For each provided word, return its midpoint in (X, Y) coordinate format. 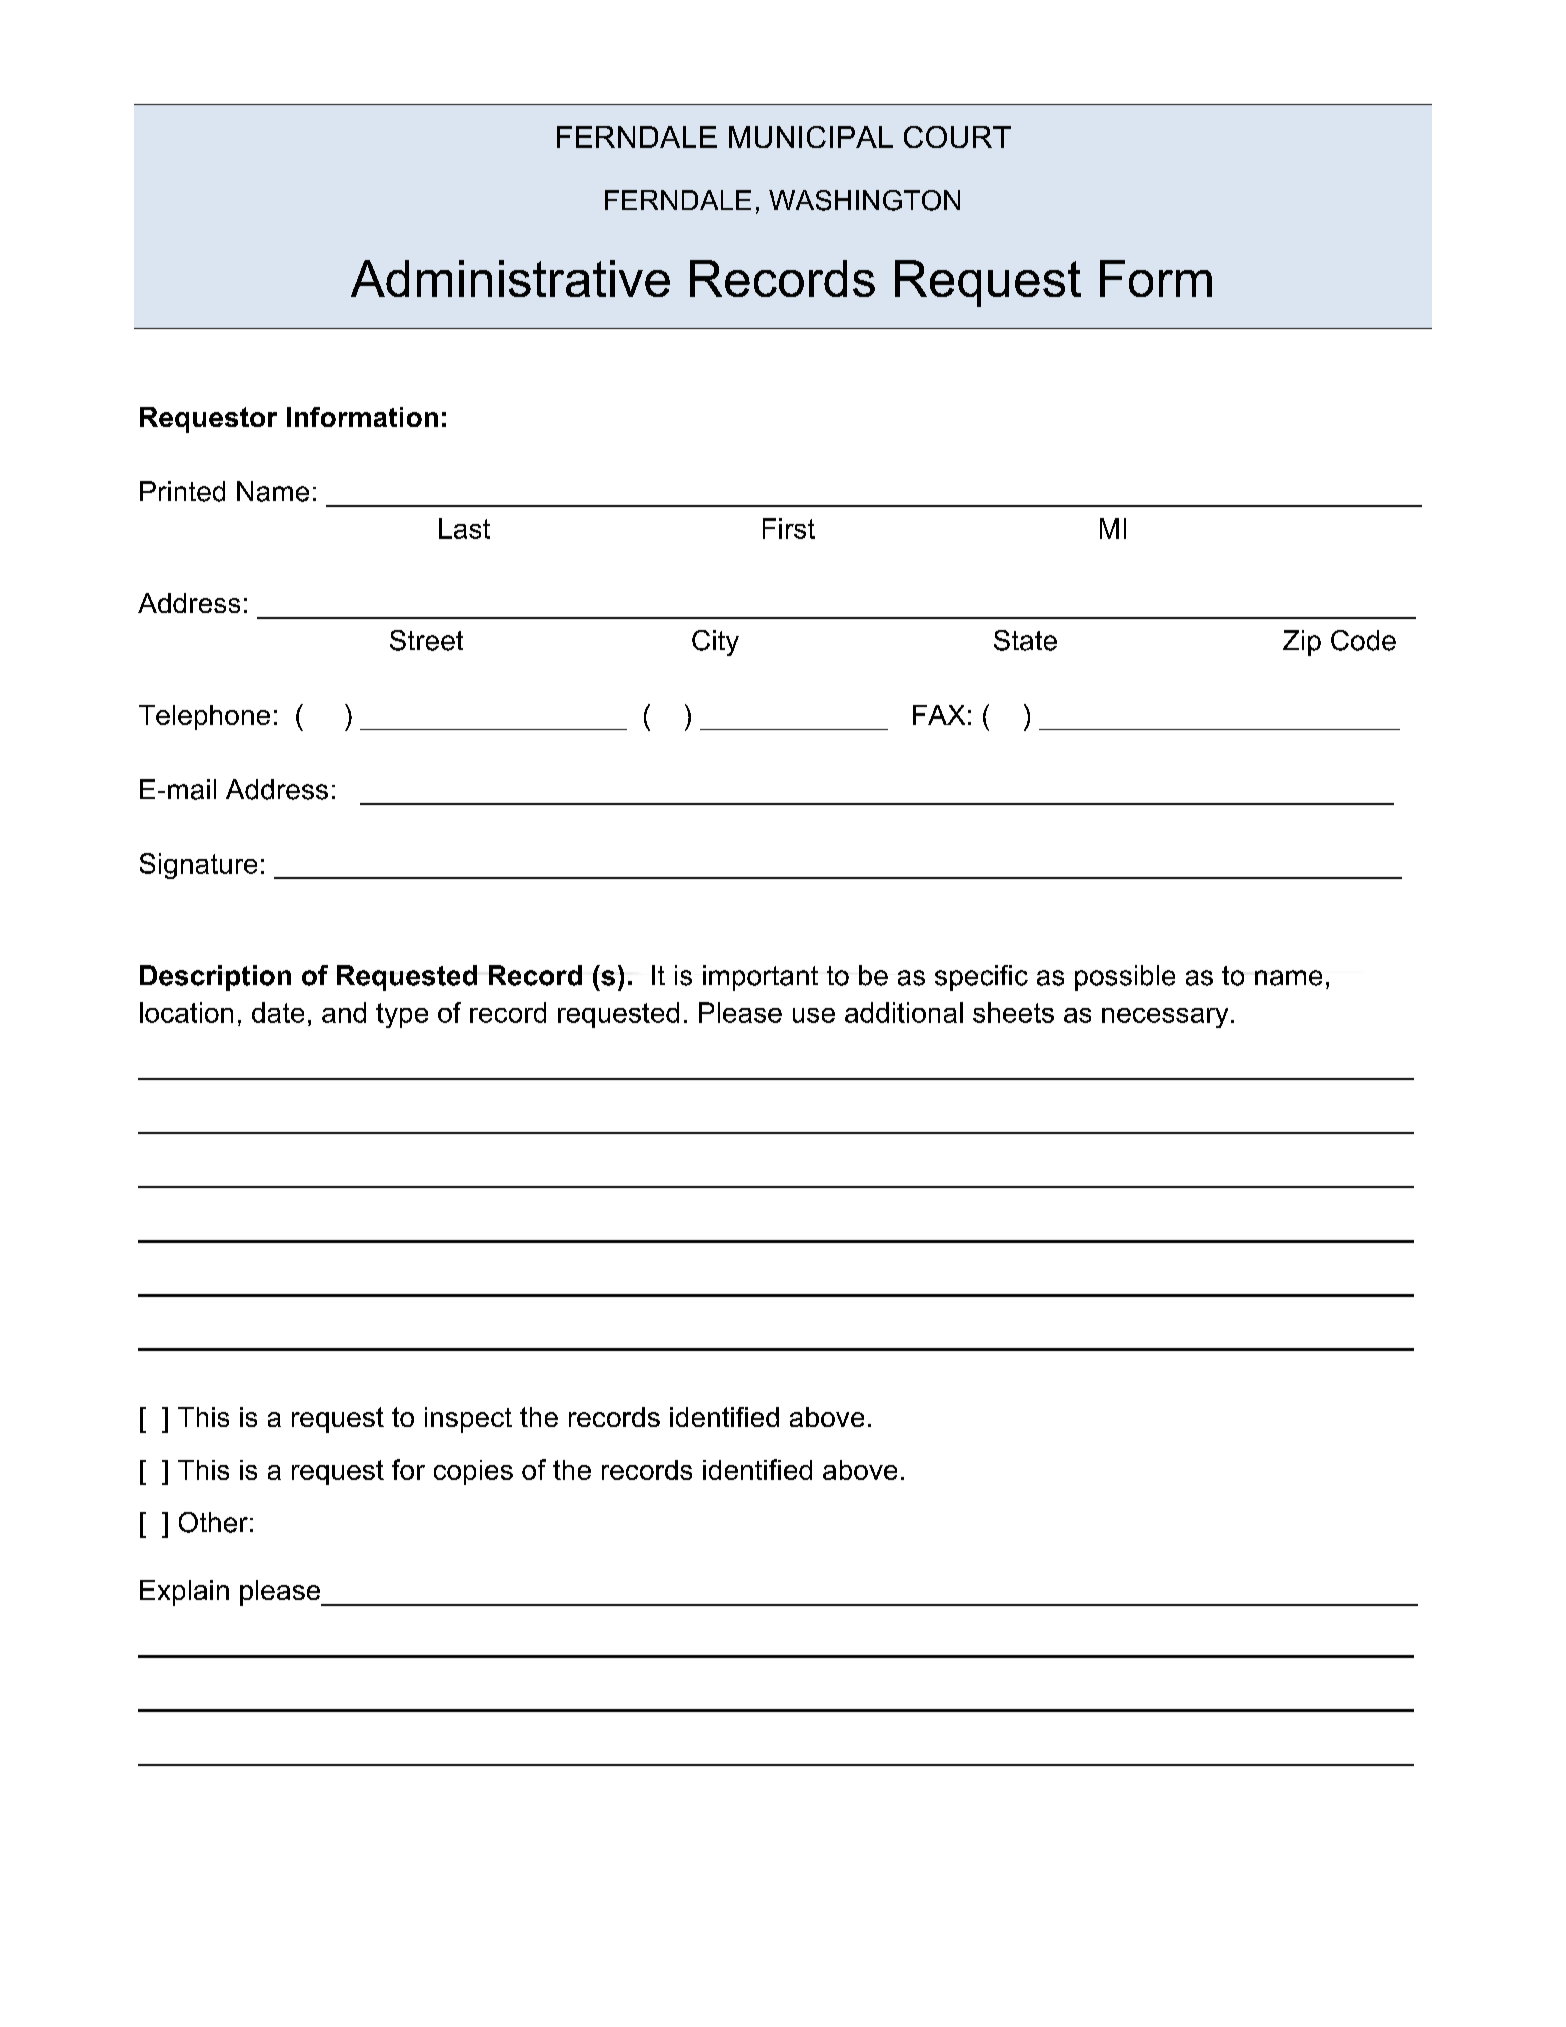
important (760, 978)
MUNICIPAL (811, 137)
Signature (198, 866)
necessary (1165, 1018)
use (814, 1015)
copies (473, 1472)
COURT (957, 137)
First (789, 528)
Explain (184, 1593)
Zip (1302, 643)
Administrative (510, 278)
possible (1125, 978)
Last (464, 528)
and (344, 1012)
